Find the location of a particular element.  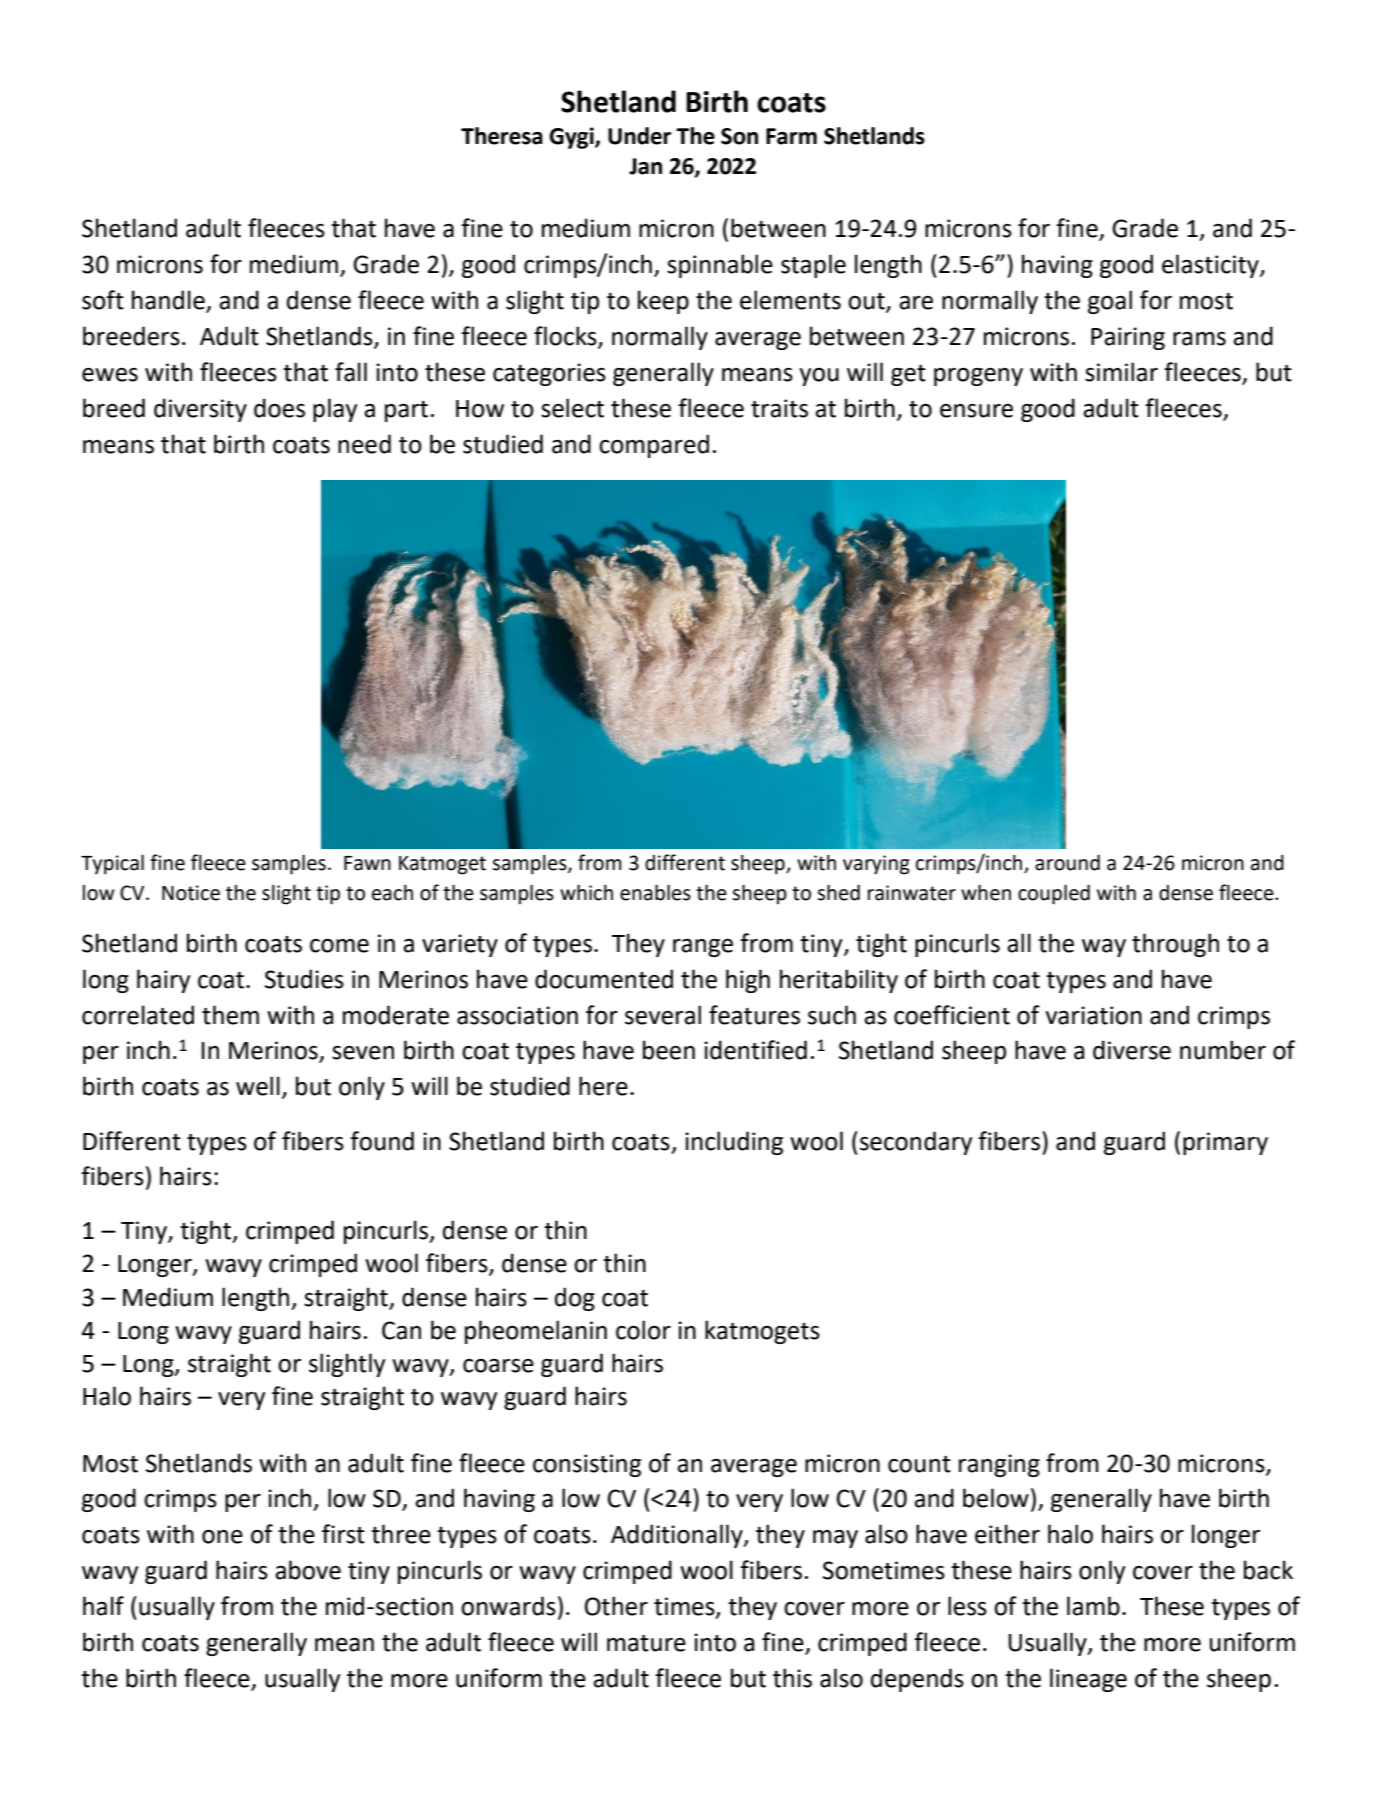

including is located at coordinates (734, 1143).
